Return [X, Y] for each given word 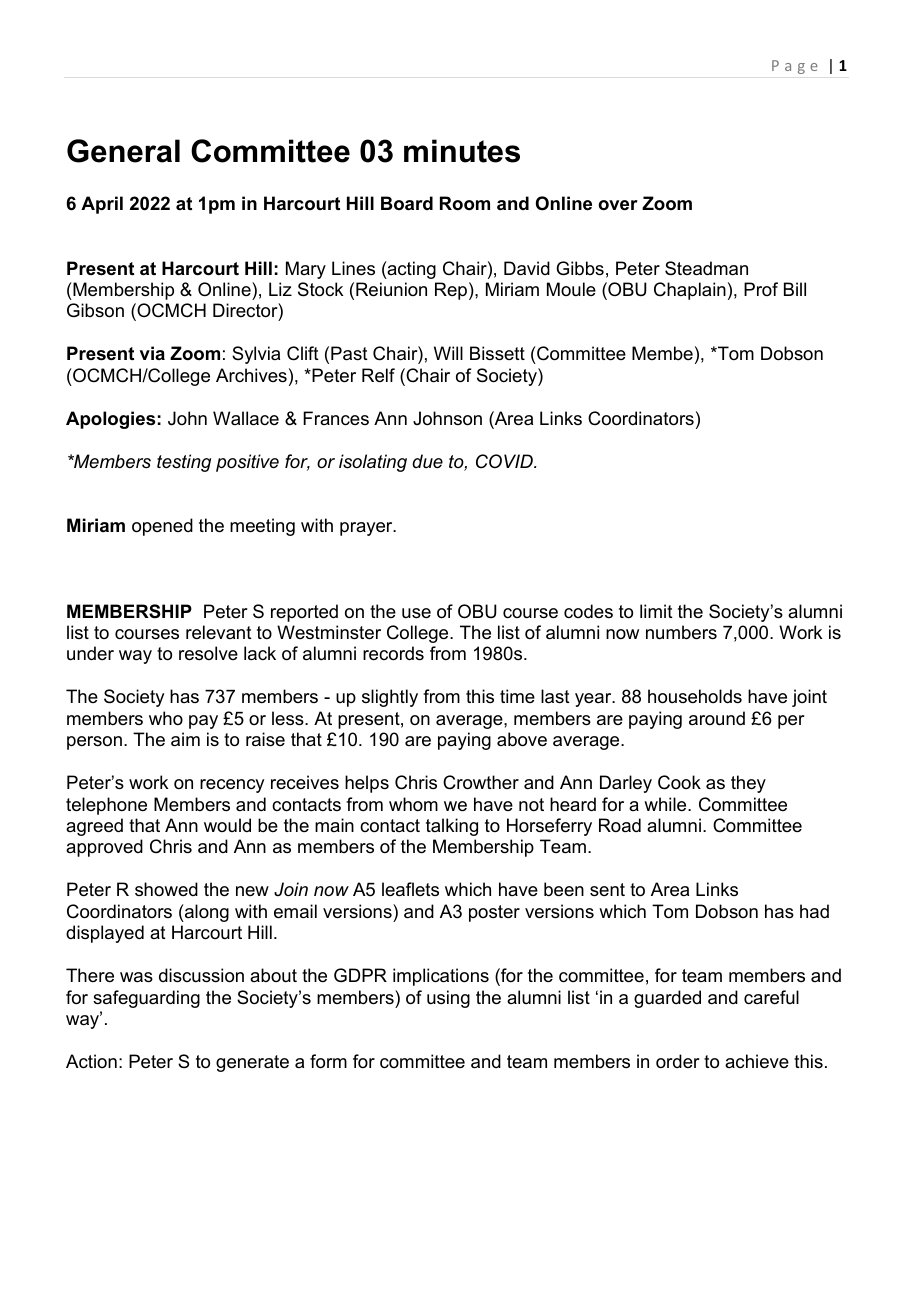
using [448, 999]
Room [465, 203]
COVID [505, 461]
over [618, 205]
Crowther [481, 782]
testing [184, 463]
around [717, 718]
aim [185, 739]
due [427, 461]
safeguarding [146, 999]
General [123, 151]
